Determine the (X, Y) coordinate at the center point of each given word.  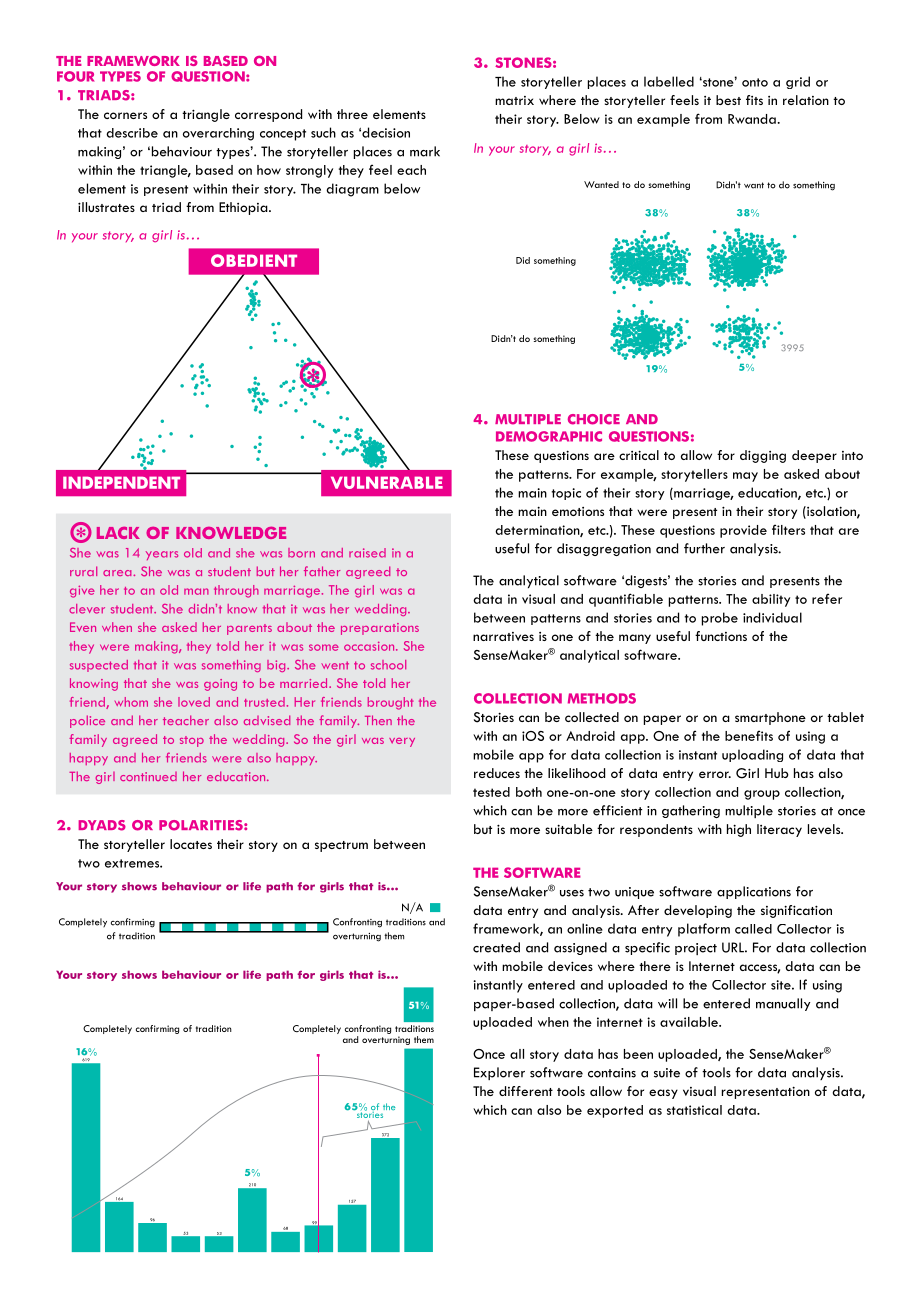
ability (771, 600)
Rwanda (752, 119)
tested (491, 792)
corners (125, 115)
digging (763, 456)
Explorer (499, 1073)
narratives (503, 636)
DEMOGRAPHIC (549, 436)
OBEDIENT (254, 260)
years (162, 555)
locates (191, 844)
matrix (514, 100)
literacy (779, 830)
